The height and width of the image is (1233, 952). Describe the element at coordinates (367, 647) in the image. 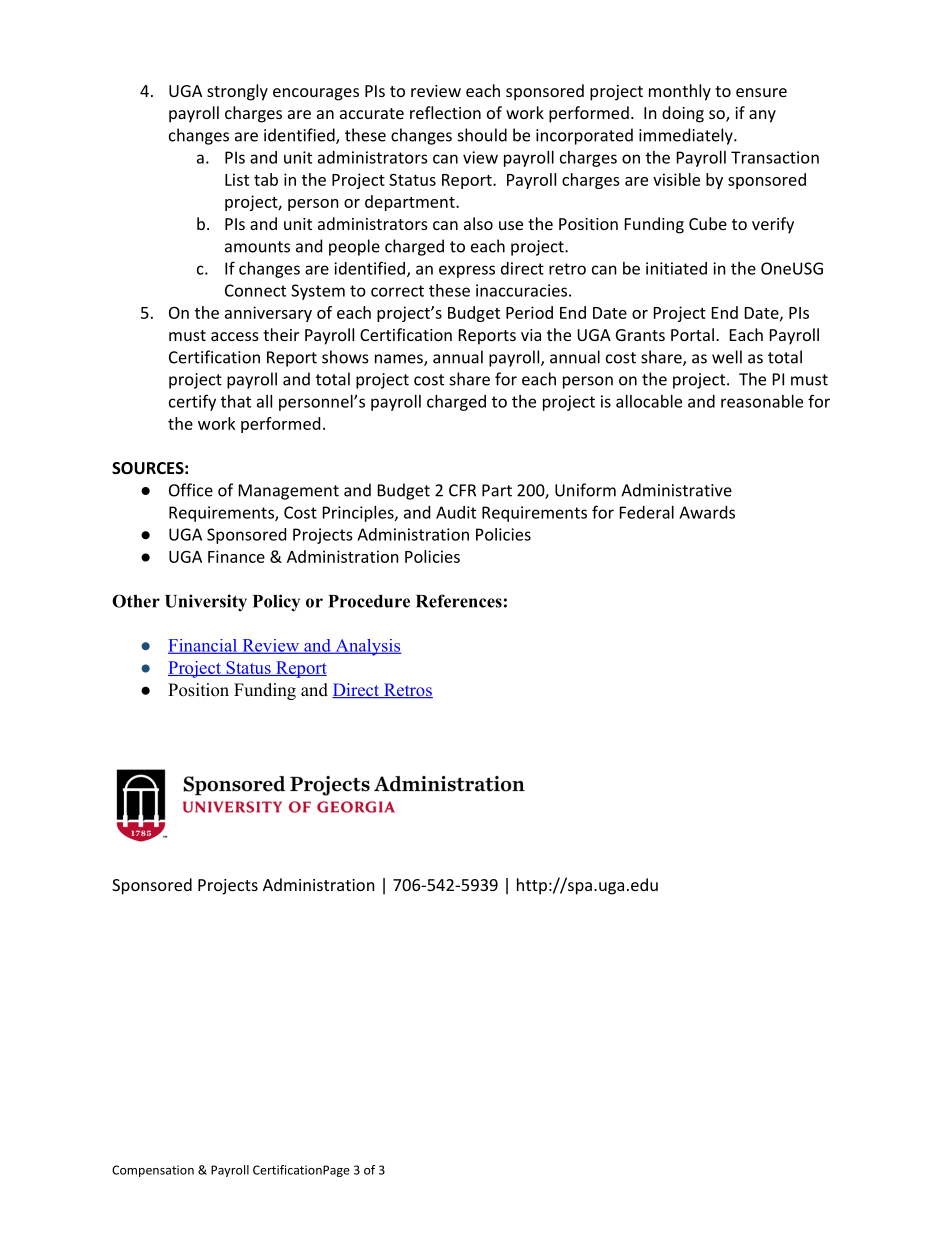

I see `Analysis` at that location.
